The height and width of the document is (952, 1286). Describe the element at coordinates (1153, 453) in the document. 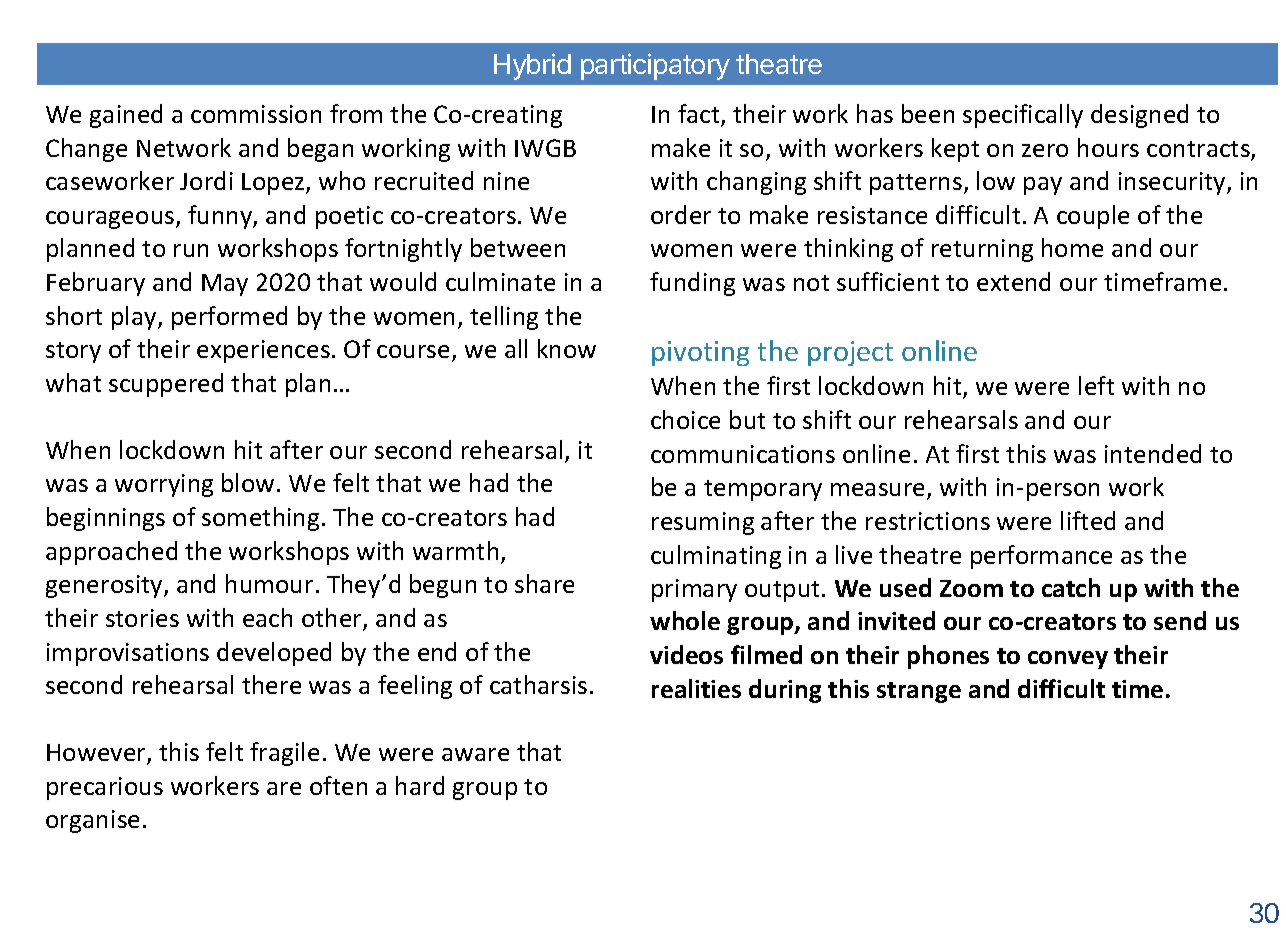

I see `intended` at that location.
